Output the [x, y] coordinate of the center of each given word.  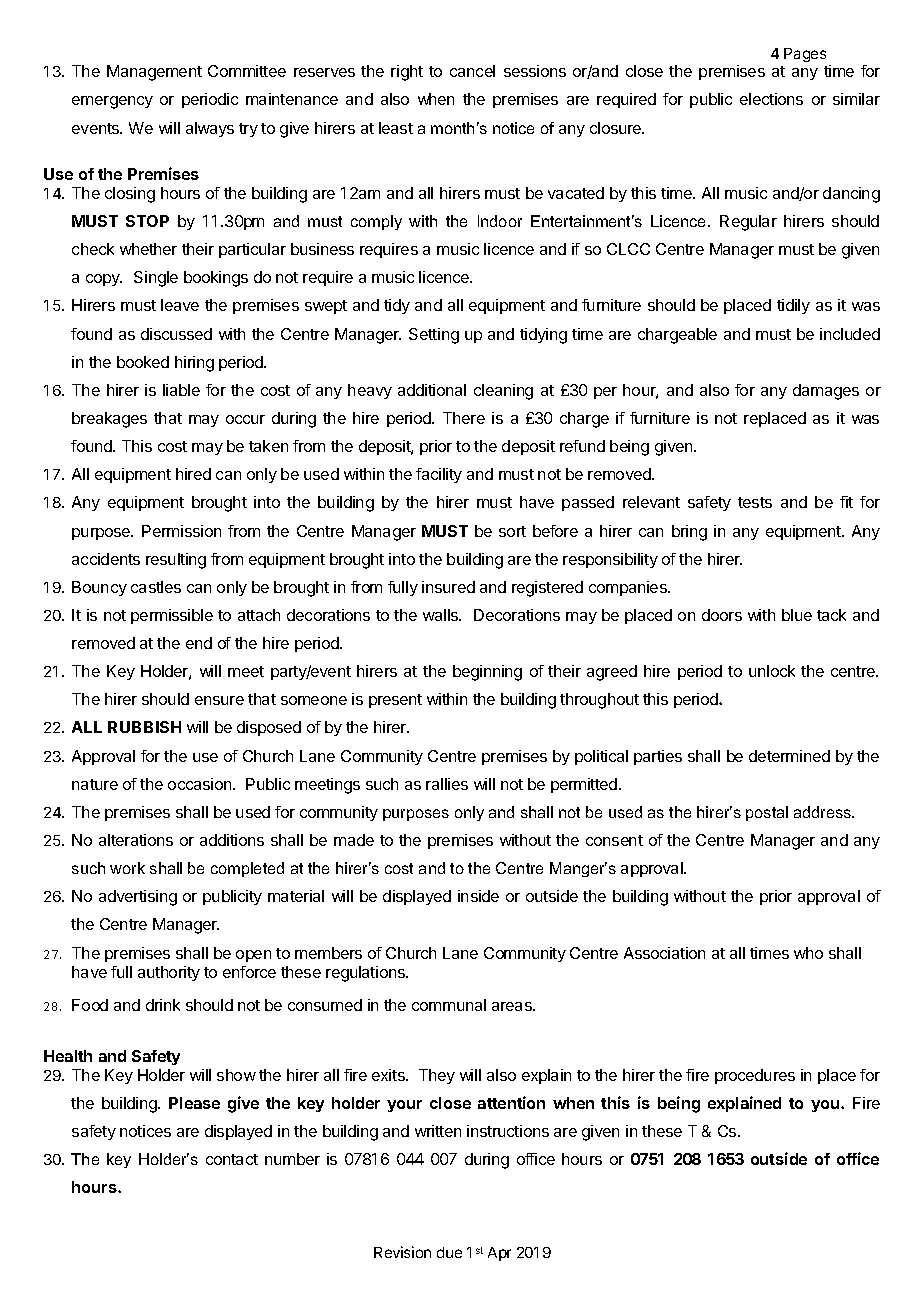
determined [789, 756]
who [808, 953]
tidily [793, 306]
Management [154, 73]
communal [449, 1005]
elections [771, 99]
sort [512, 531]
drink [163, 1005]
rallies [447, 784]
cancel [472, 71]
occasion [201, 784]
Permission [181, 531]
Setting [434, 336]
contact [232, 1159]
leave [180, 305]
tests [755, 502]
